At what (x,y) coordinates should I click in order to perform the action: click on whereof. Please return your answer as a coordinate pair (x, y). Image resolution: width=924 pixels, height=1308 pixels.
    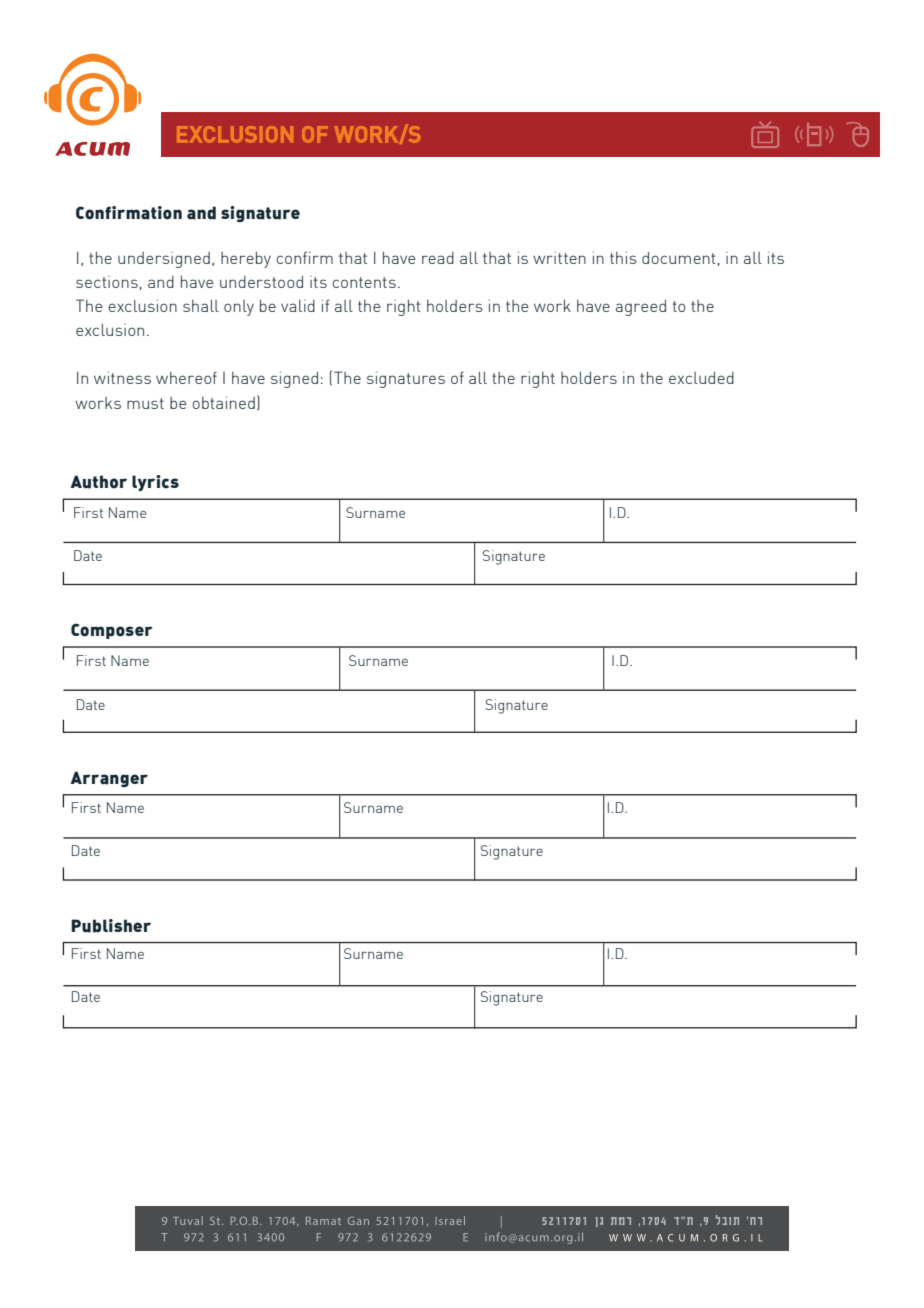
    Looking at the image, I should click on (186, 377).
